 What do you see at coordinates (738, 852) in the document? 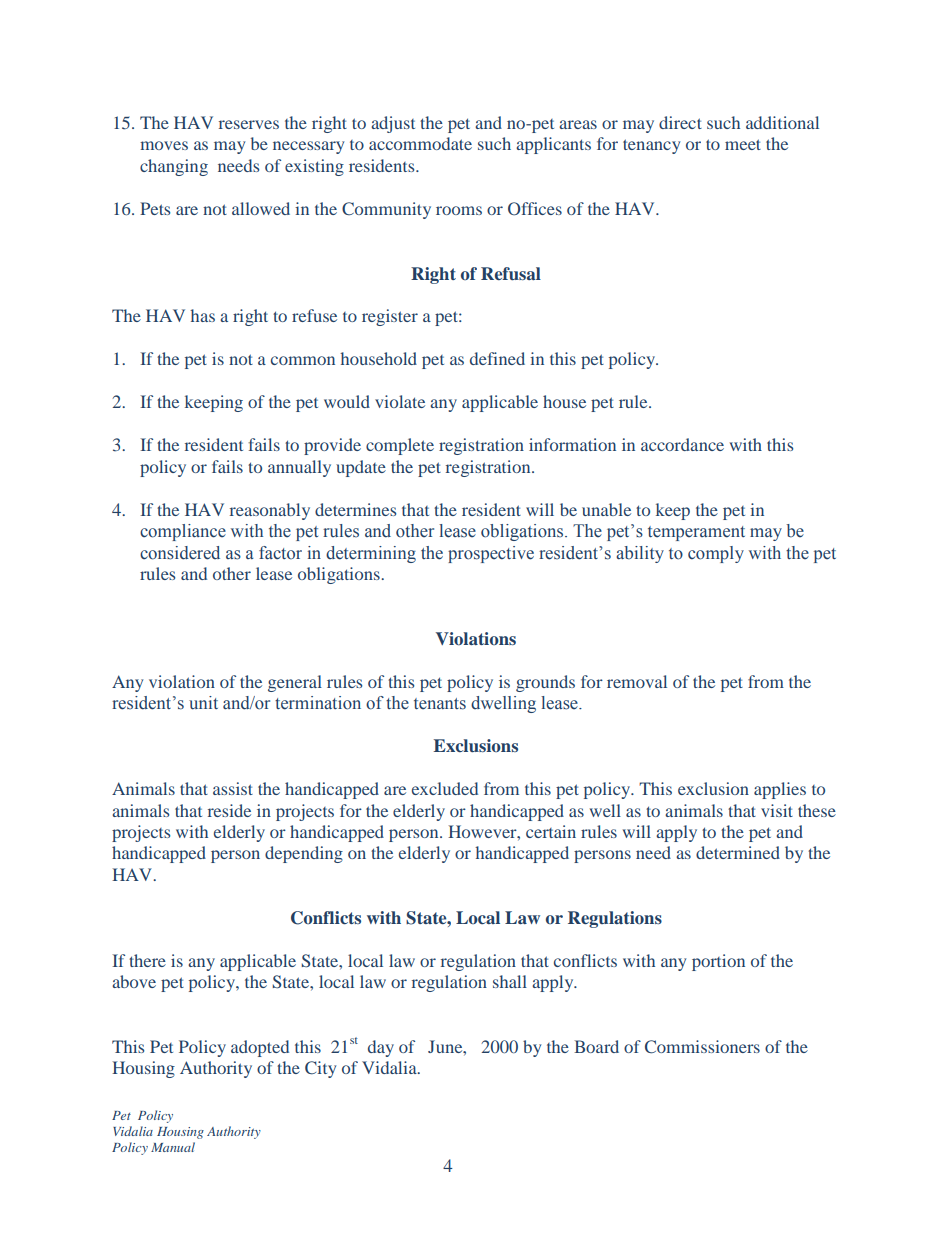
I see `determined` at bounding box center [738, 852].
